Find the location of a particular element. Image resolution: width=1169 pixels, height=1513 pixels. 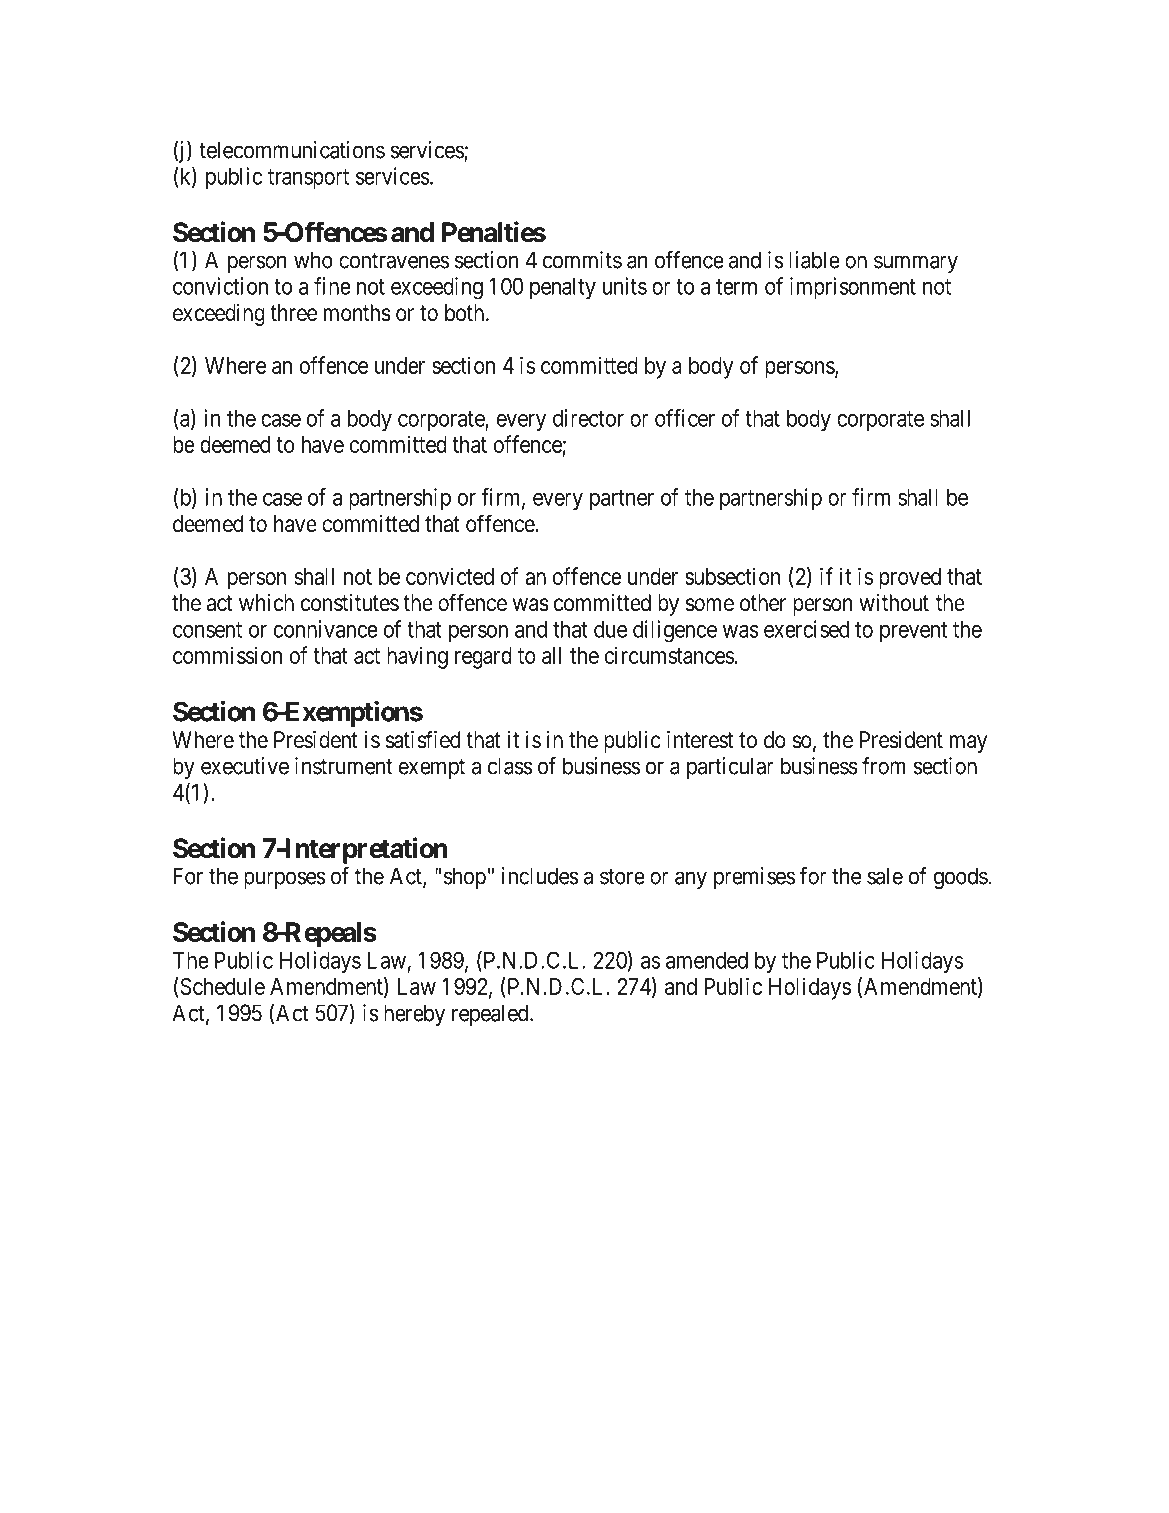

instrument is located at coordinates (343, 766).
